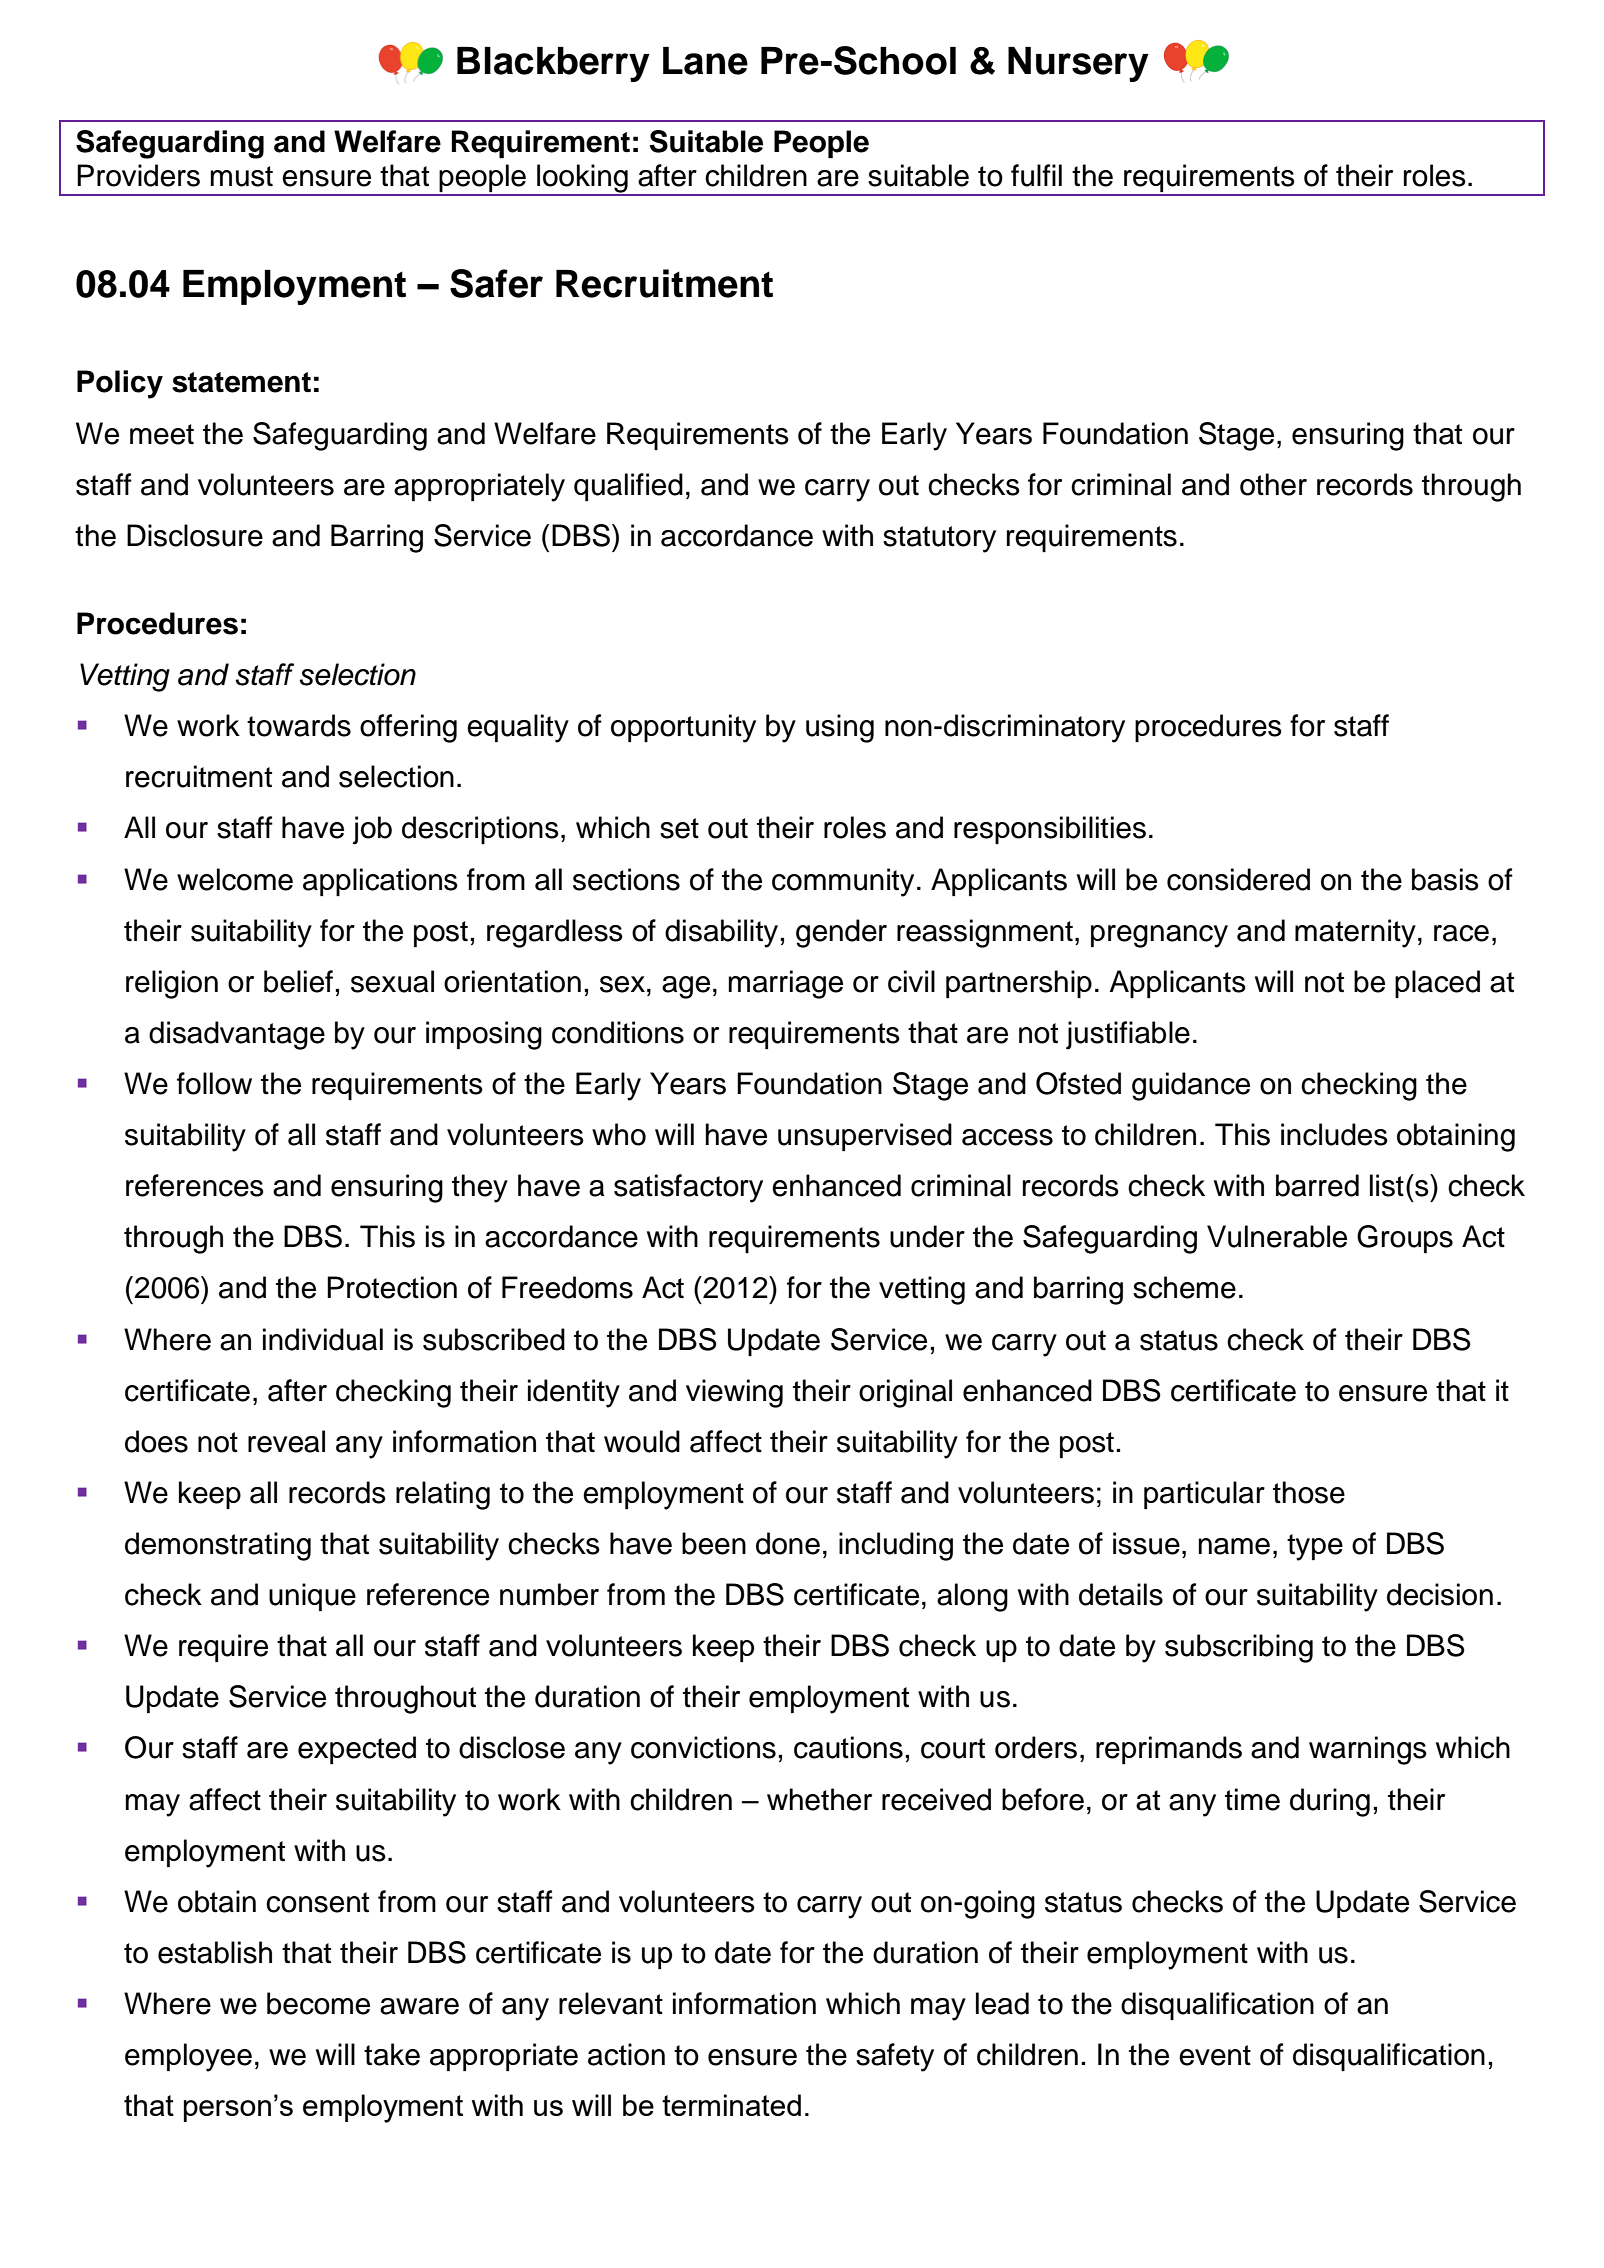 The height and width of the screenshot is (2268, 1604). Describe the element at coordinates (840, 728) in the screenshot. I see `using` at that location.
